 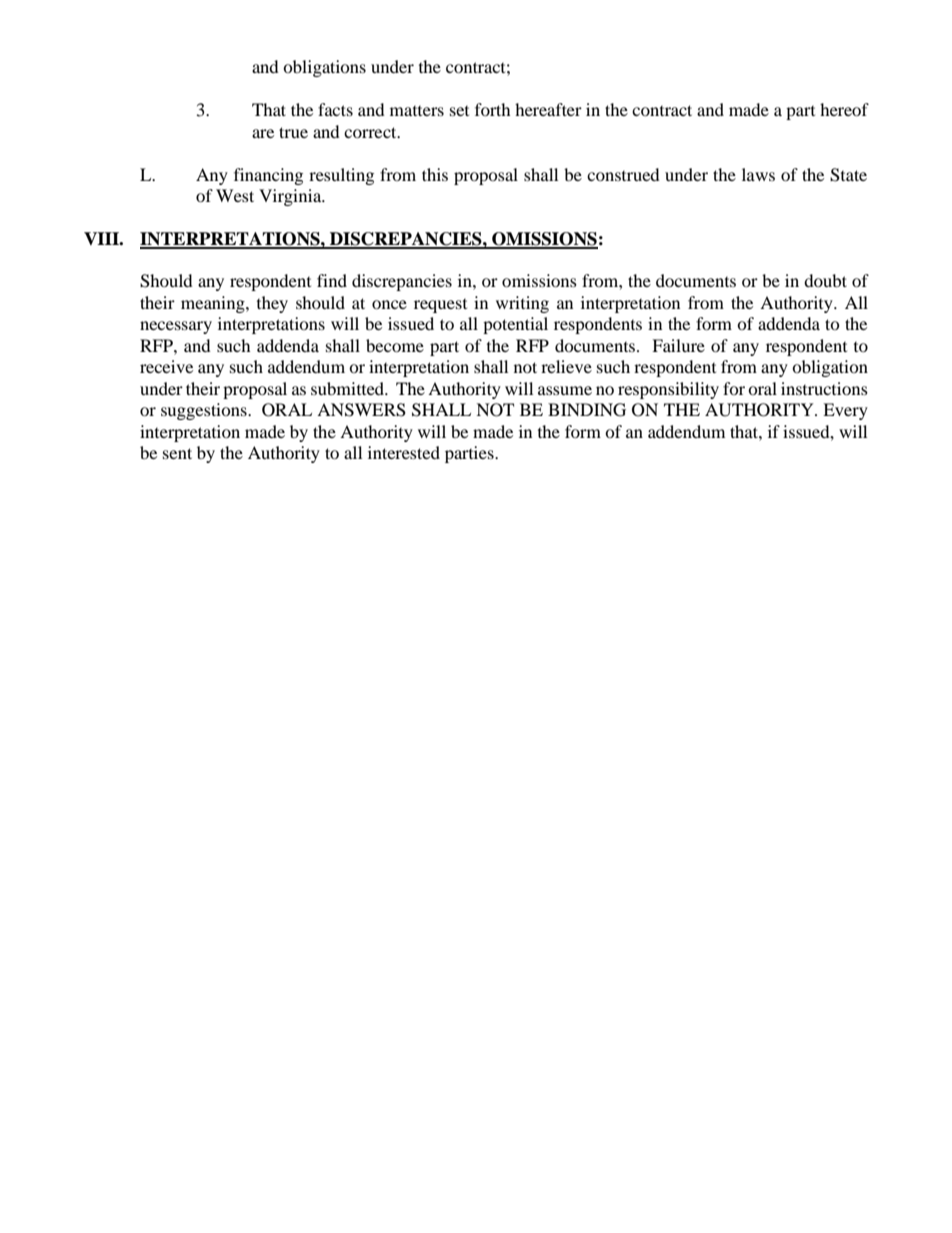 What do you see at coordinates (332, 280) in the screenshot?
I see `find` at bounding box center [332, 280].
